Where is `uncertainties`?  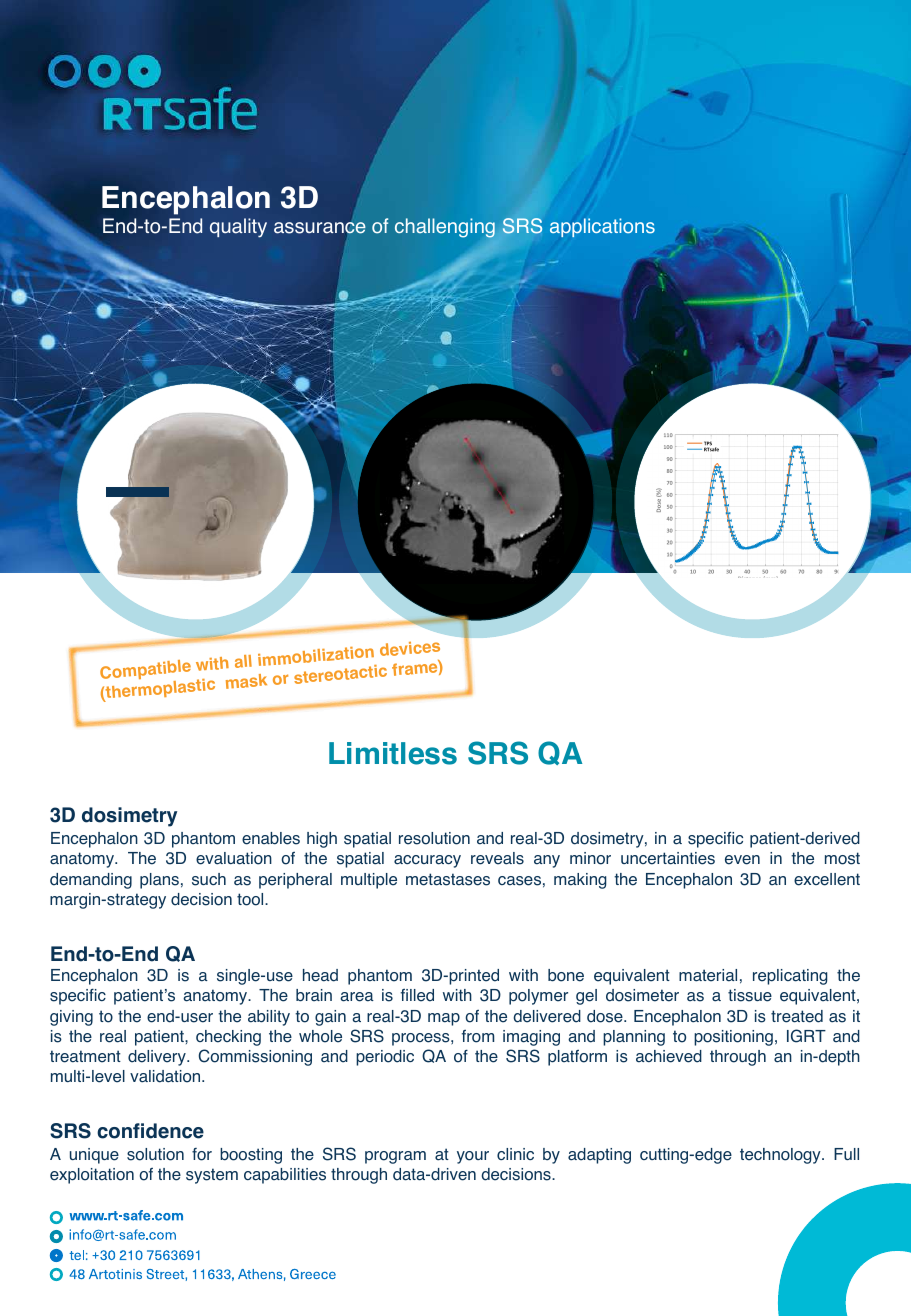 uncertainties is located at coordinates (668, 858).
